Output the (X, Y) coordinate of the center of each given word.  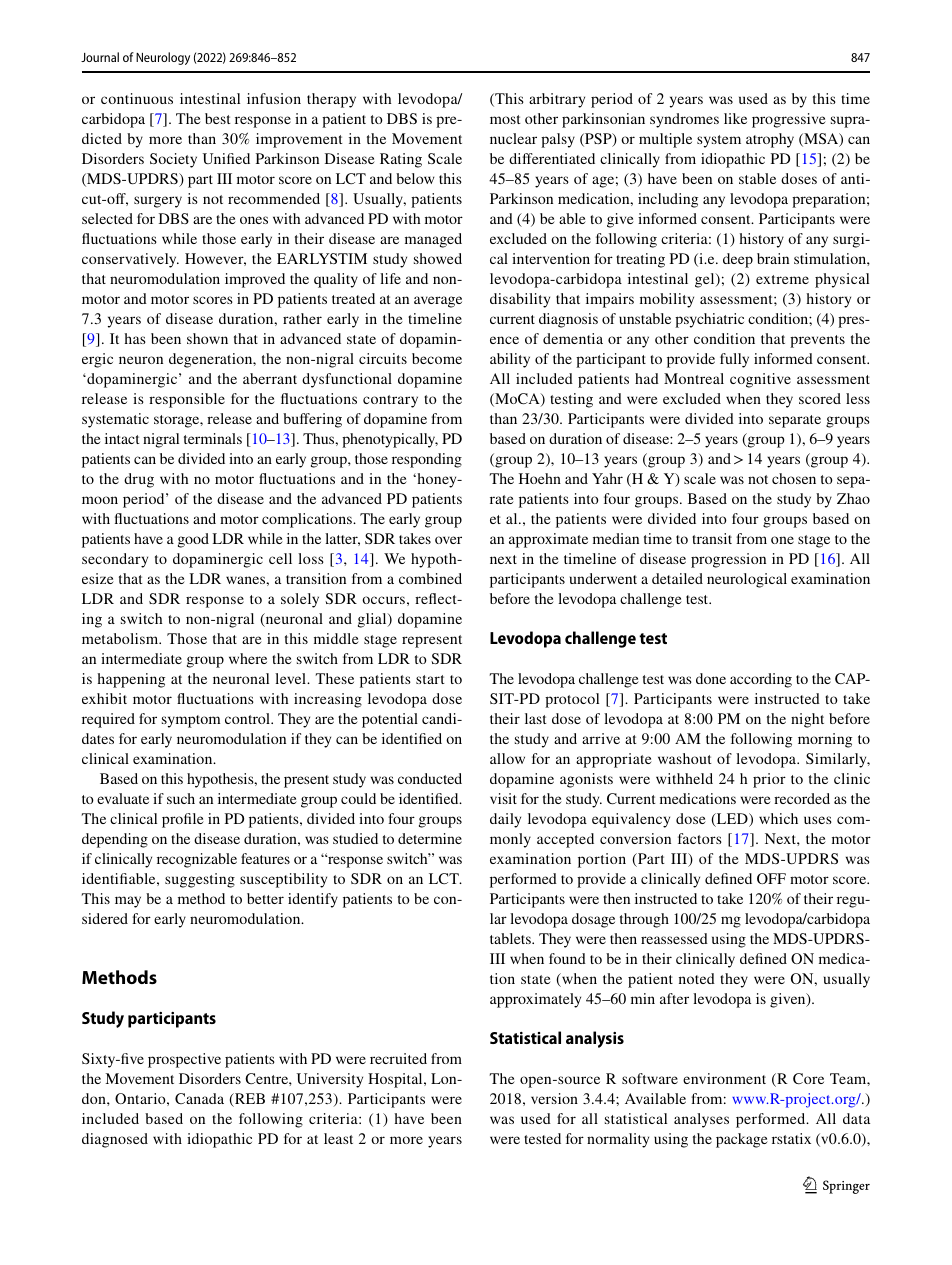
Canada (199, 1098)
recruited (398, 1058)
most (505, 119)
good (193, 540)
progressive (789, 120)
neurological (747, 580)
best (218, 118)
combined (430, 578)
